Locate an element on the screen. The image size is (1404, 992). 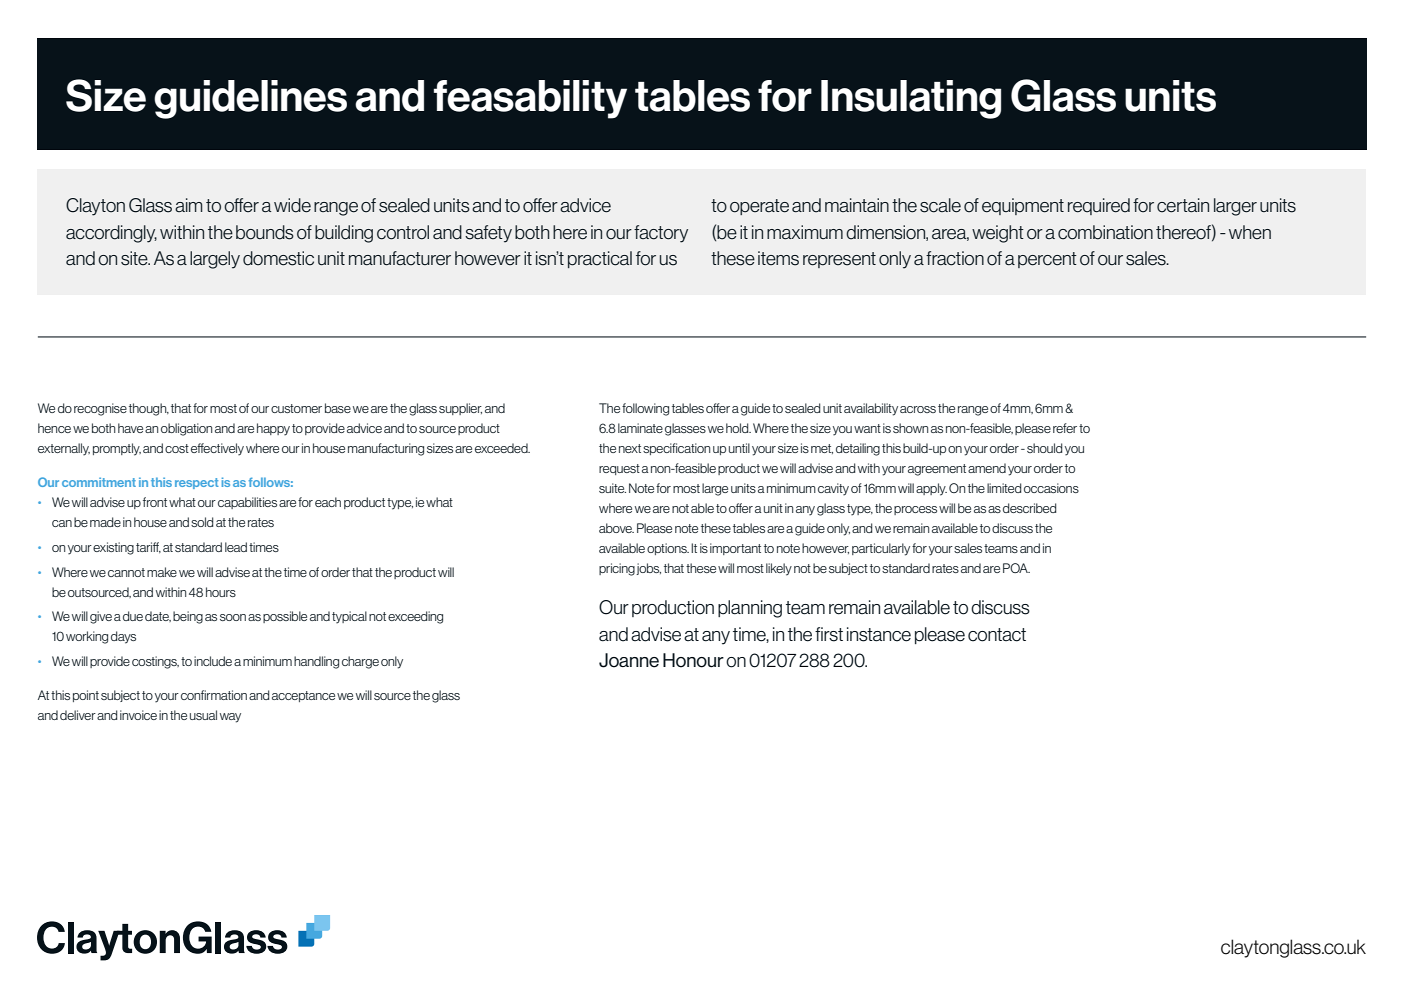
Insulating is located at coordinates (911, 99).
